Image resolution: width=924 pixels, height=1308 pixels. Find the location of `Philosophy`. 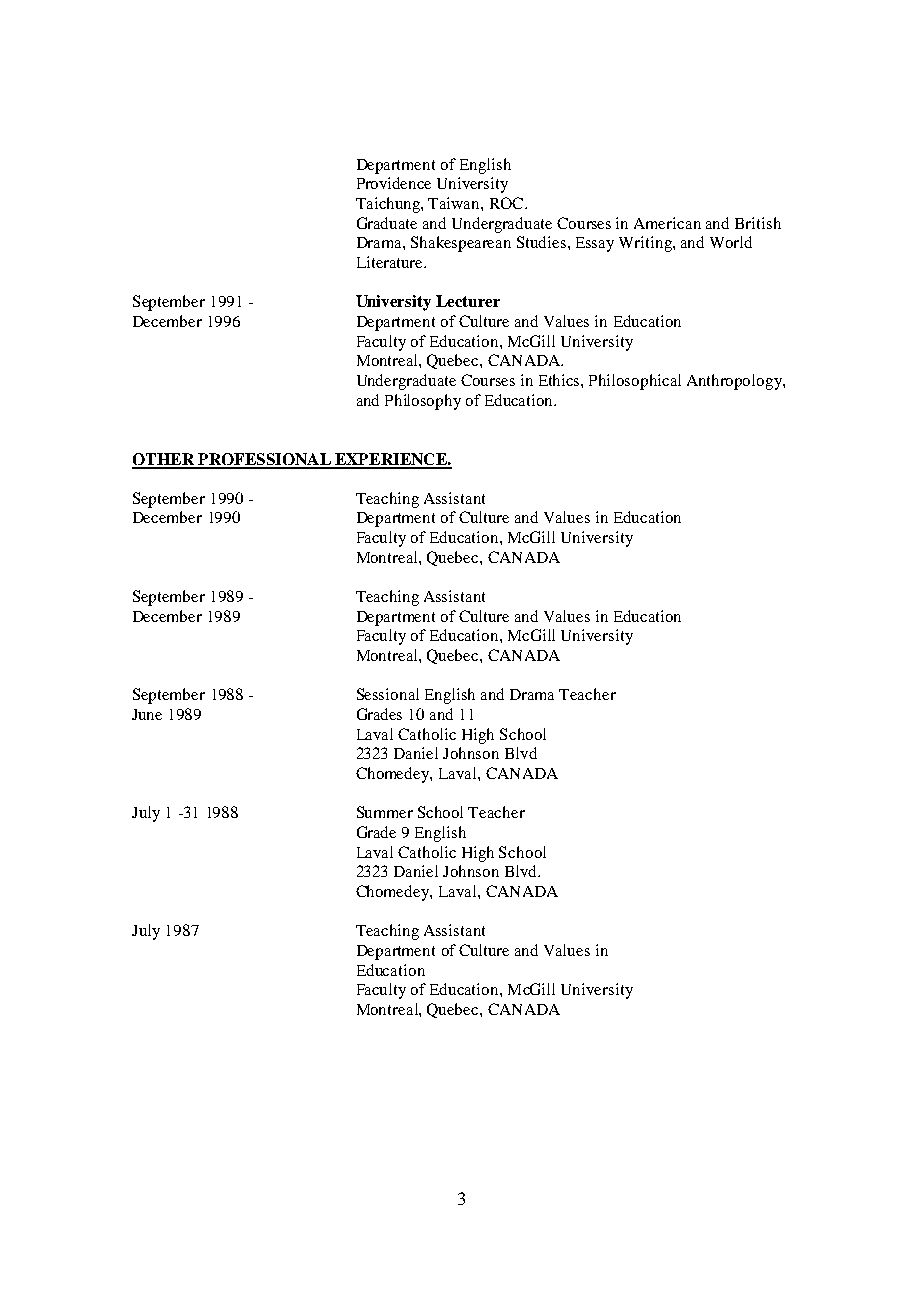

Philosophy is located at coordinates (423, 402).
